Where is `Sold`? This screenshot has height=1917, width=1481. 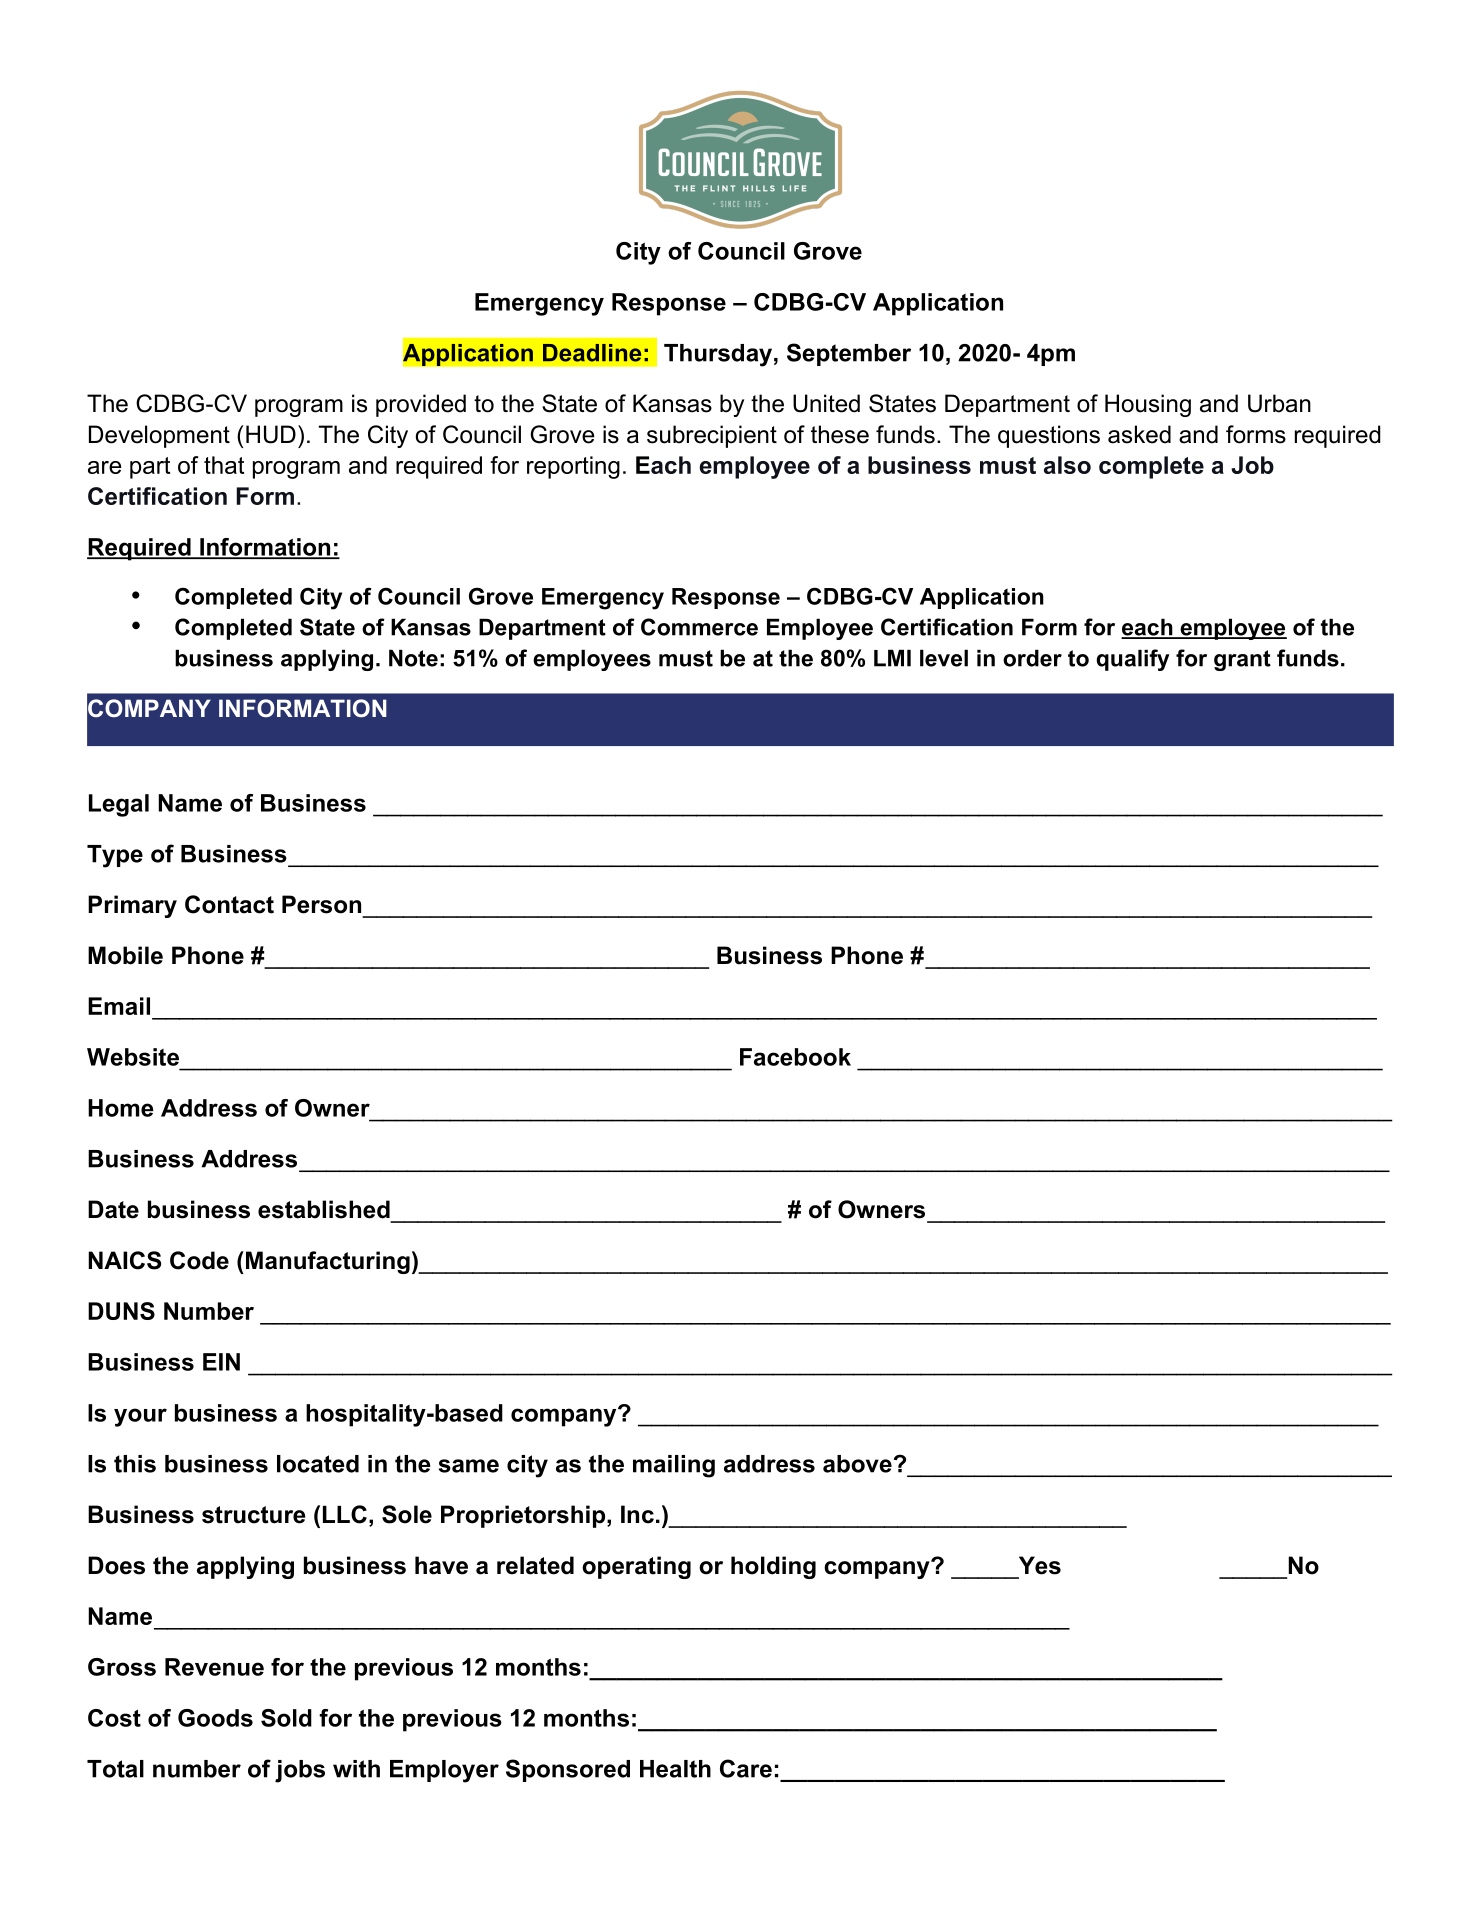
Sold is located at coordinates (286, 1718).
